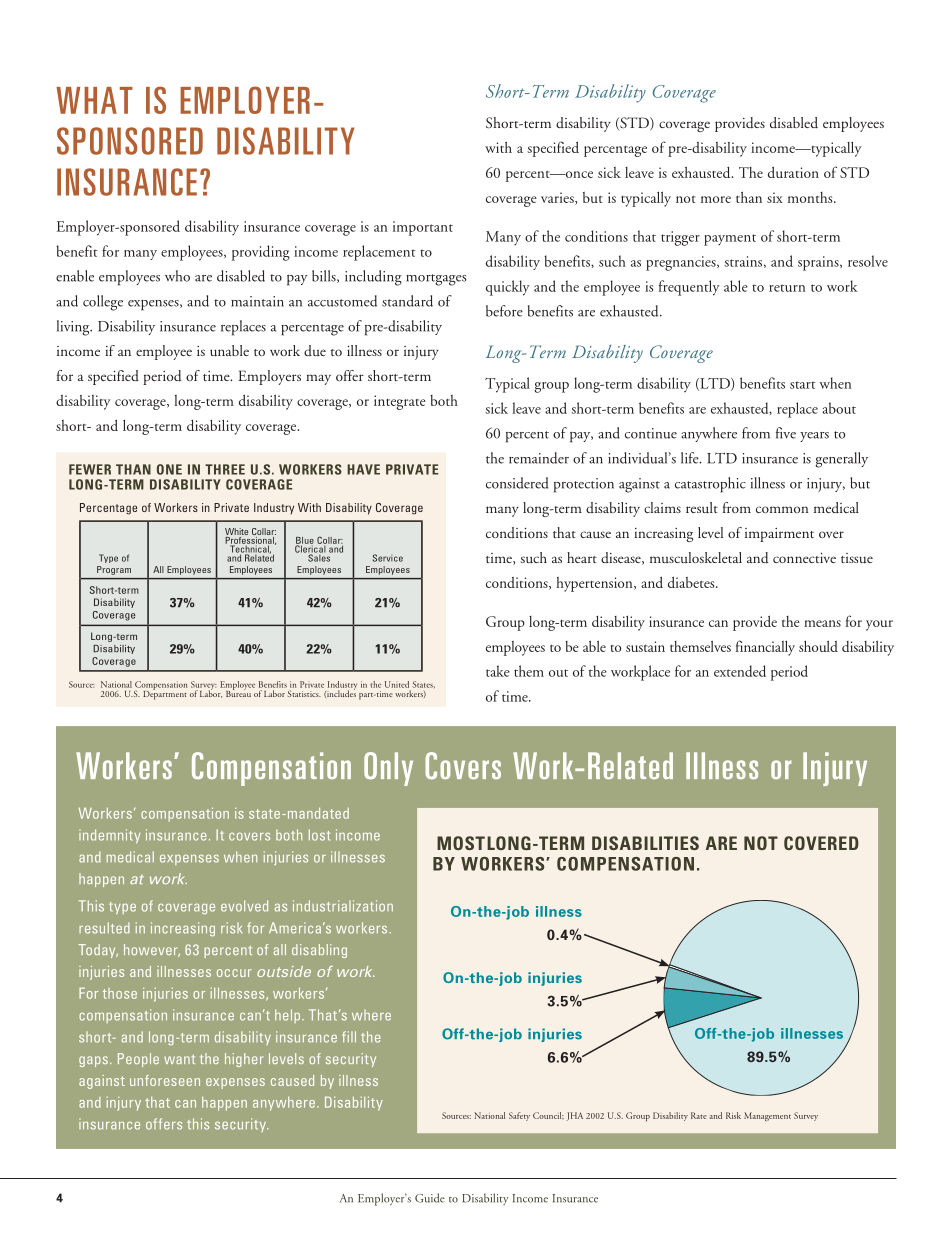 This document has height=1233, width=952. What do you see at coordinates (782, 509) in the document?
I see `common` at bounding box center [782, 509].
